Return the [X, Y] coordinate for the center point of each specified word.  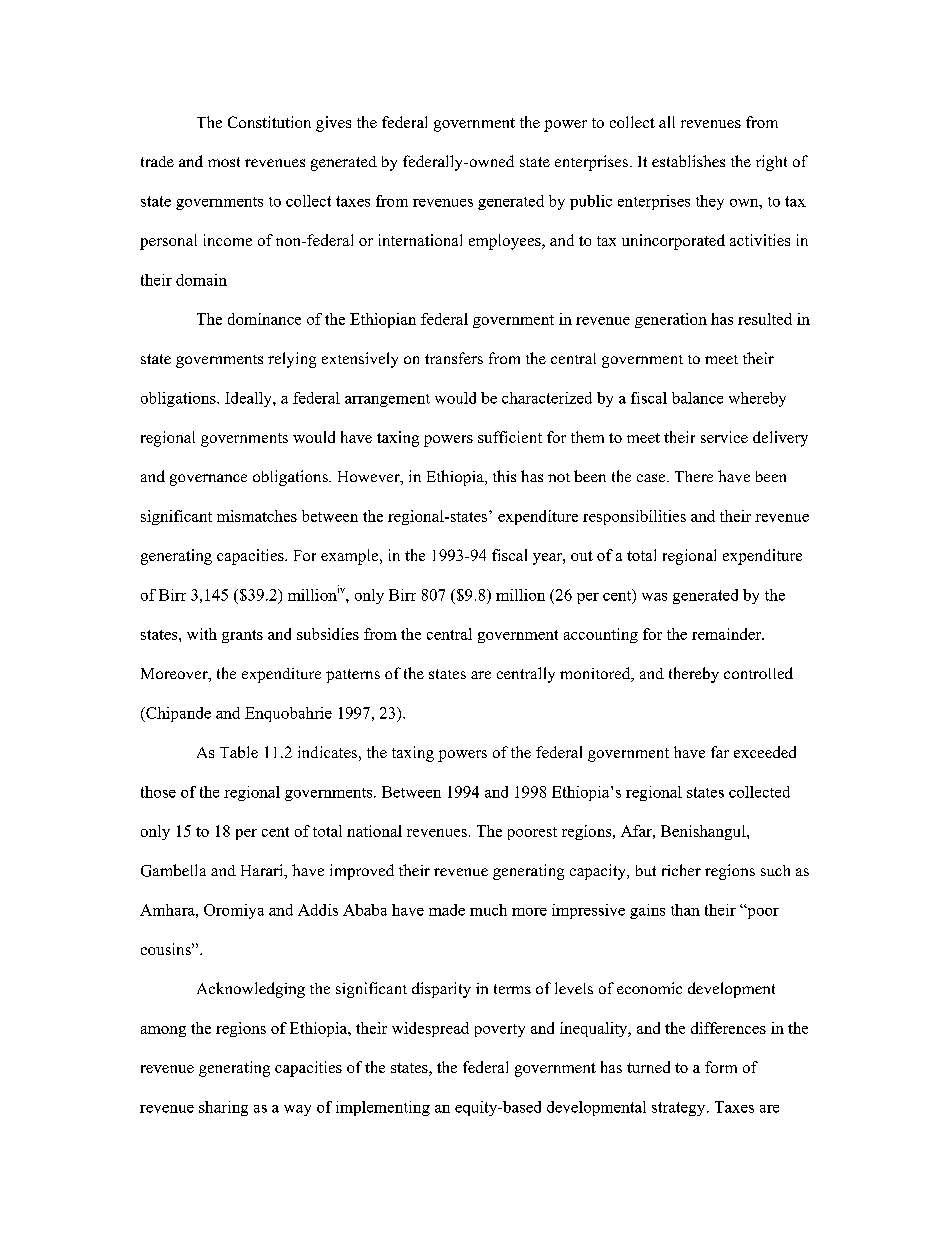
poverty [500, 1030]
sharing [223, 1108]
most [224, 162]
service [724, 437]
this [504, 476]
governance [208, 480]
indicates [327, 752]
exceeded [765, 752]
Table [239, 752]
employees [506, 242]
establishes [688, 161]
